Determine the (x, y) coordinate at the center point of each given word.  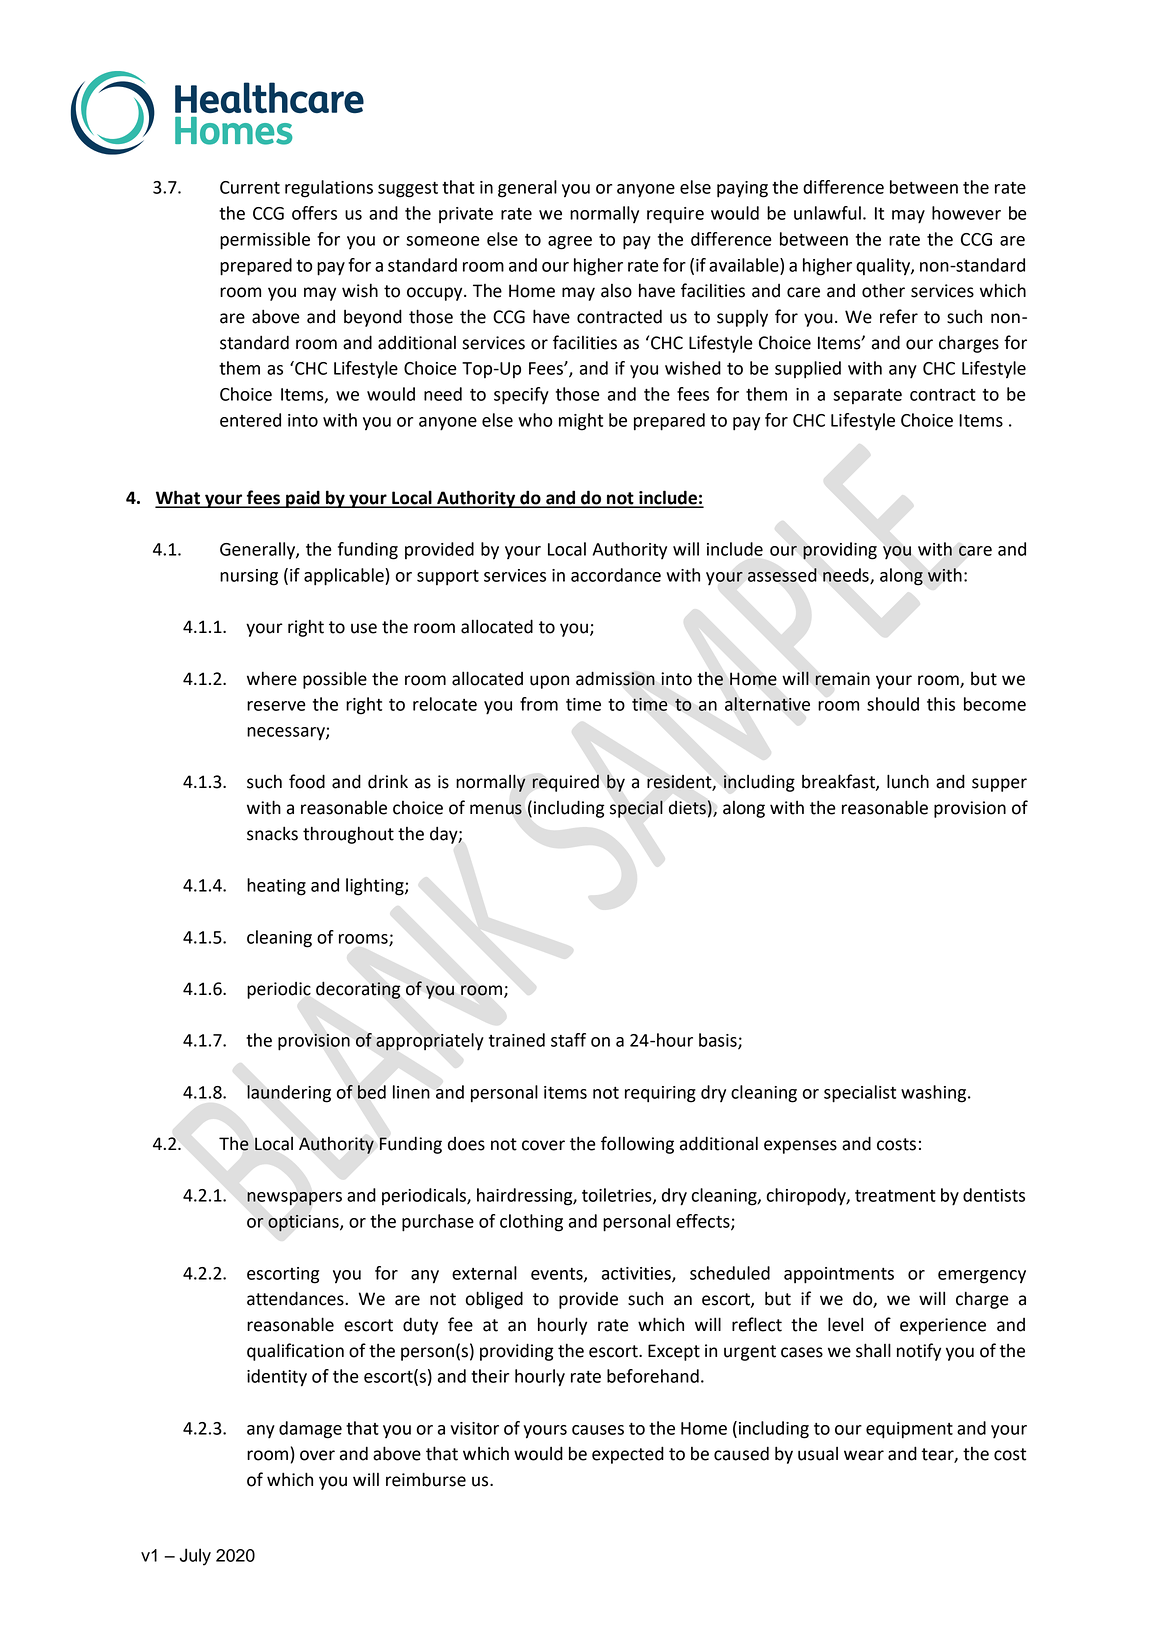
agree (570, 243)
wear (864, 1455)
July (195, 1557)
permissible (265, 241)
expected (628, 1455)
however (966, 213)
